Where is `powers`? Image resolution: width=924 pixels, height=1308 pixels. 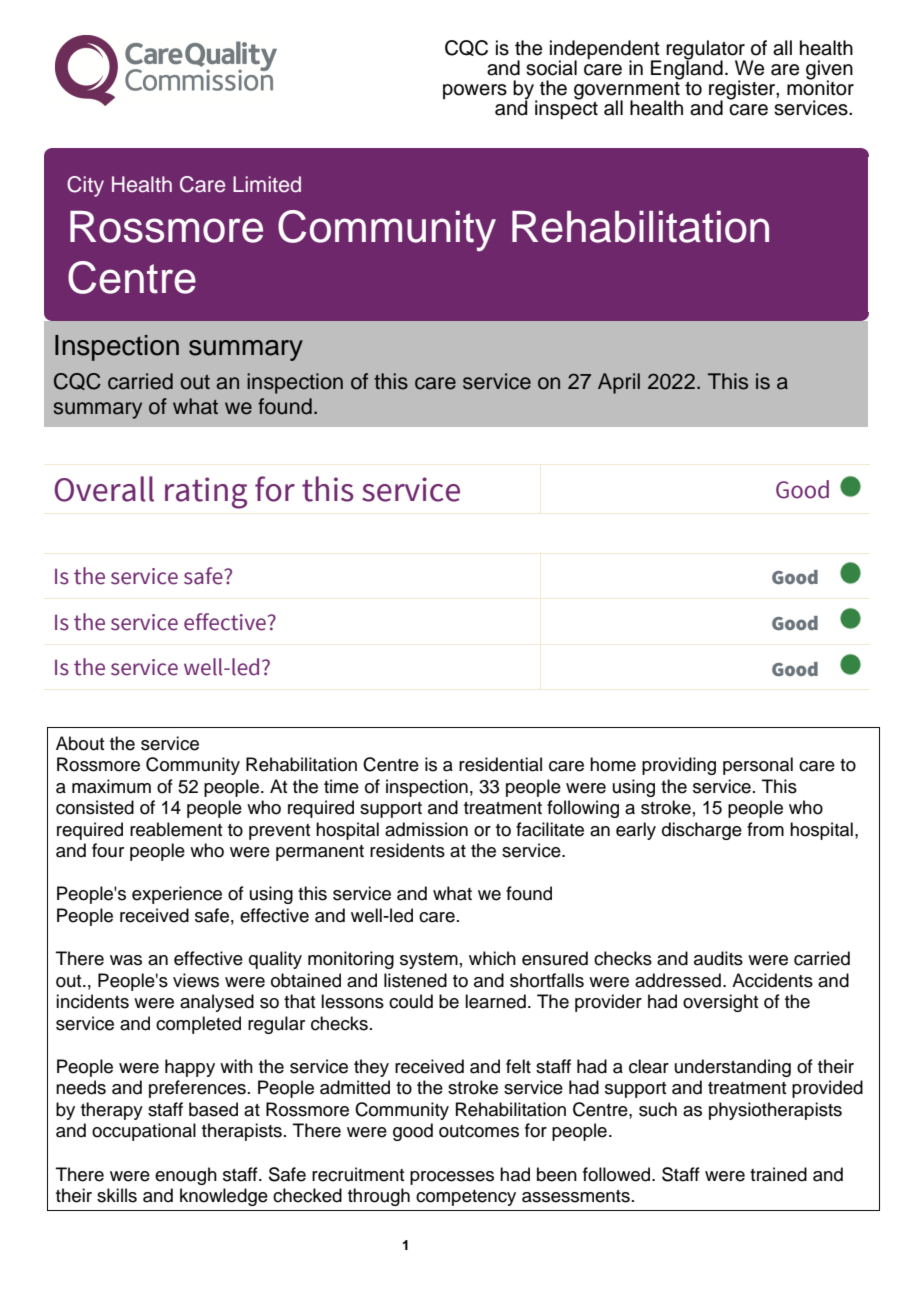 powers is located at coordinates (475, 91).
